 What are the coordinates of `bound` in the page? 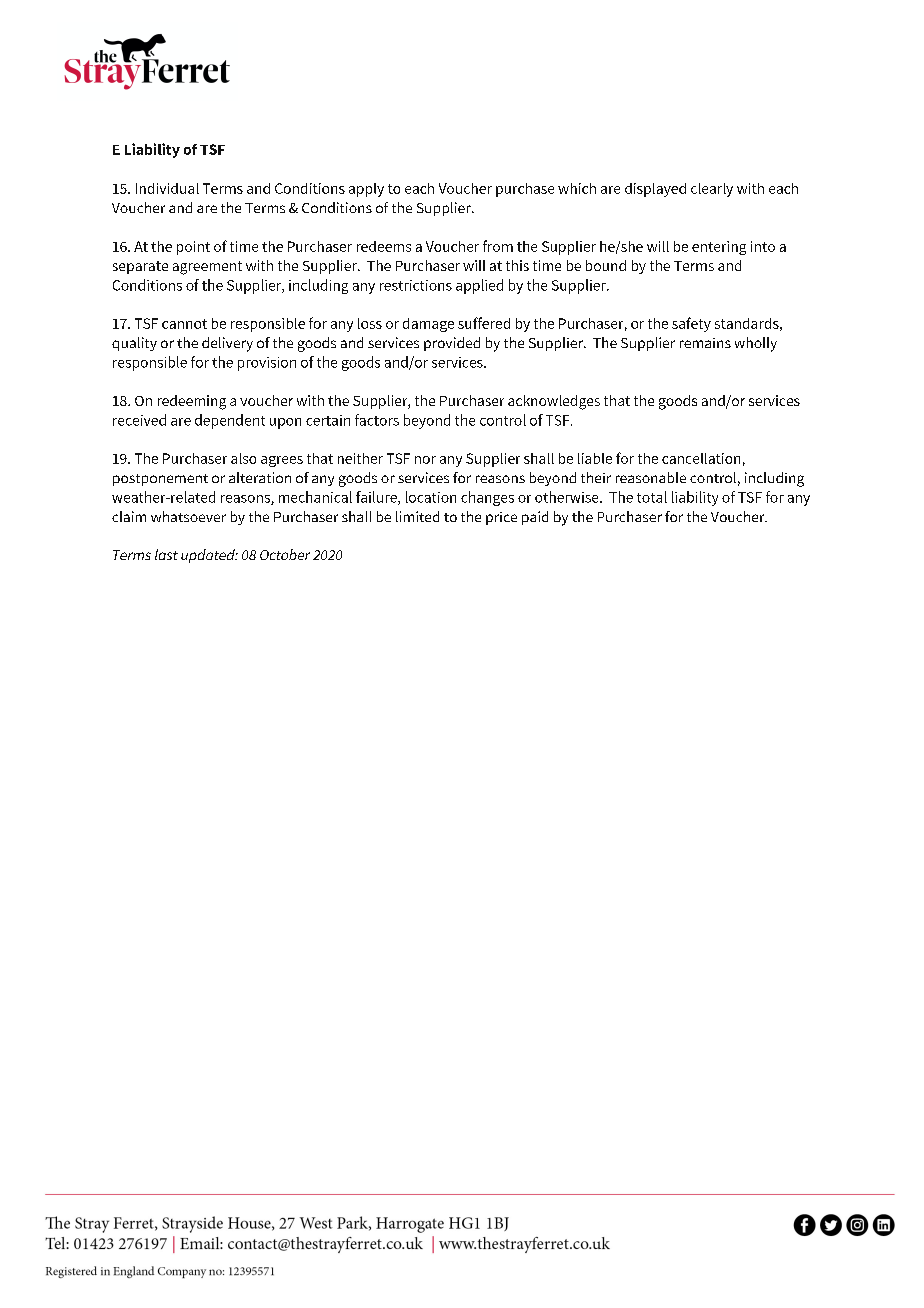 It's located at (606, 265).
